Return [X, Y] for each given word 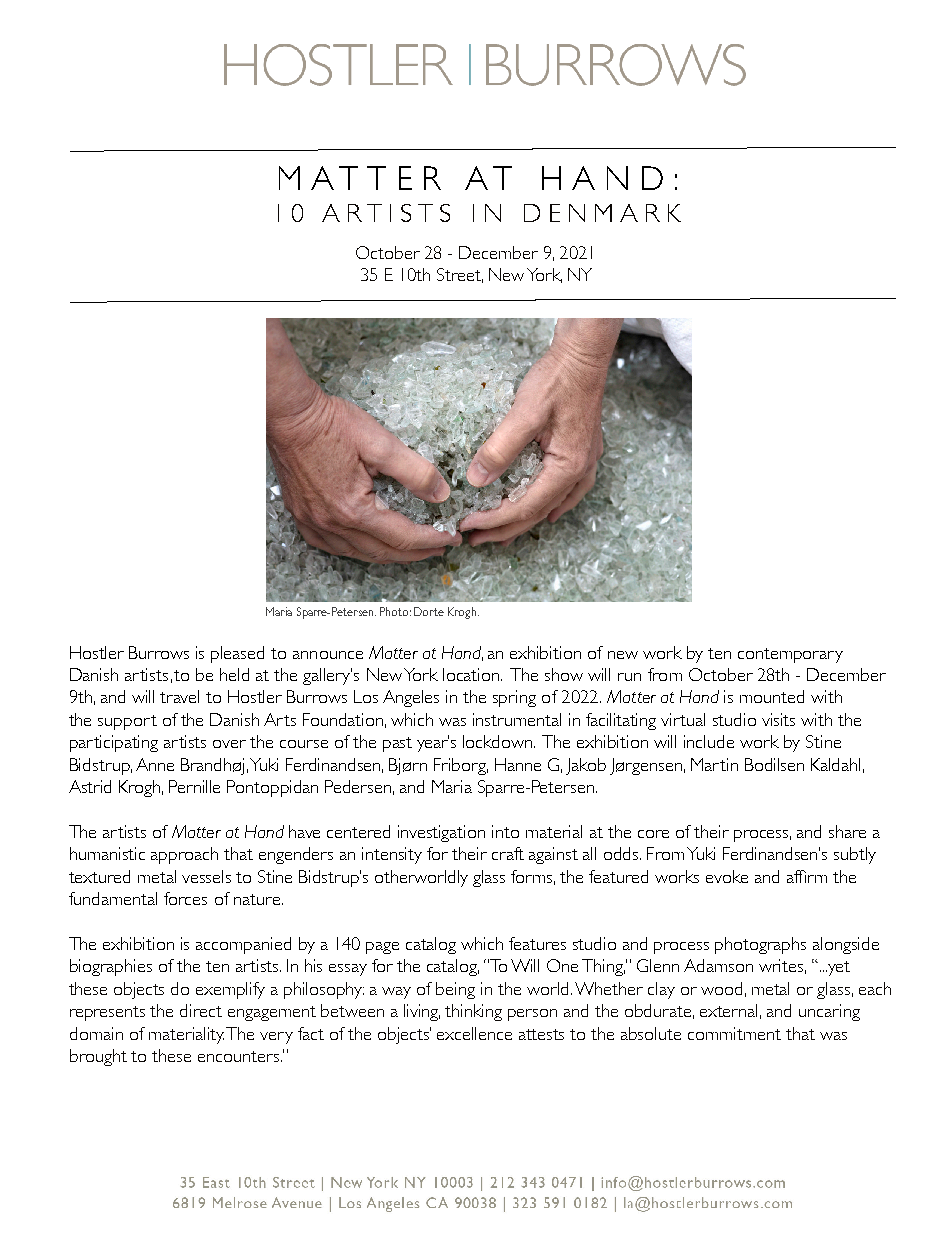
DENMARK [602, 213]
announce [328, 655]
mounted [772, 696]
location [472, 674]
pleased [237, 654]
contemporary [790, 655]
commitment [734, 1033]
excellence [474, 1033]
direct [201, 1010]
